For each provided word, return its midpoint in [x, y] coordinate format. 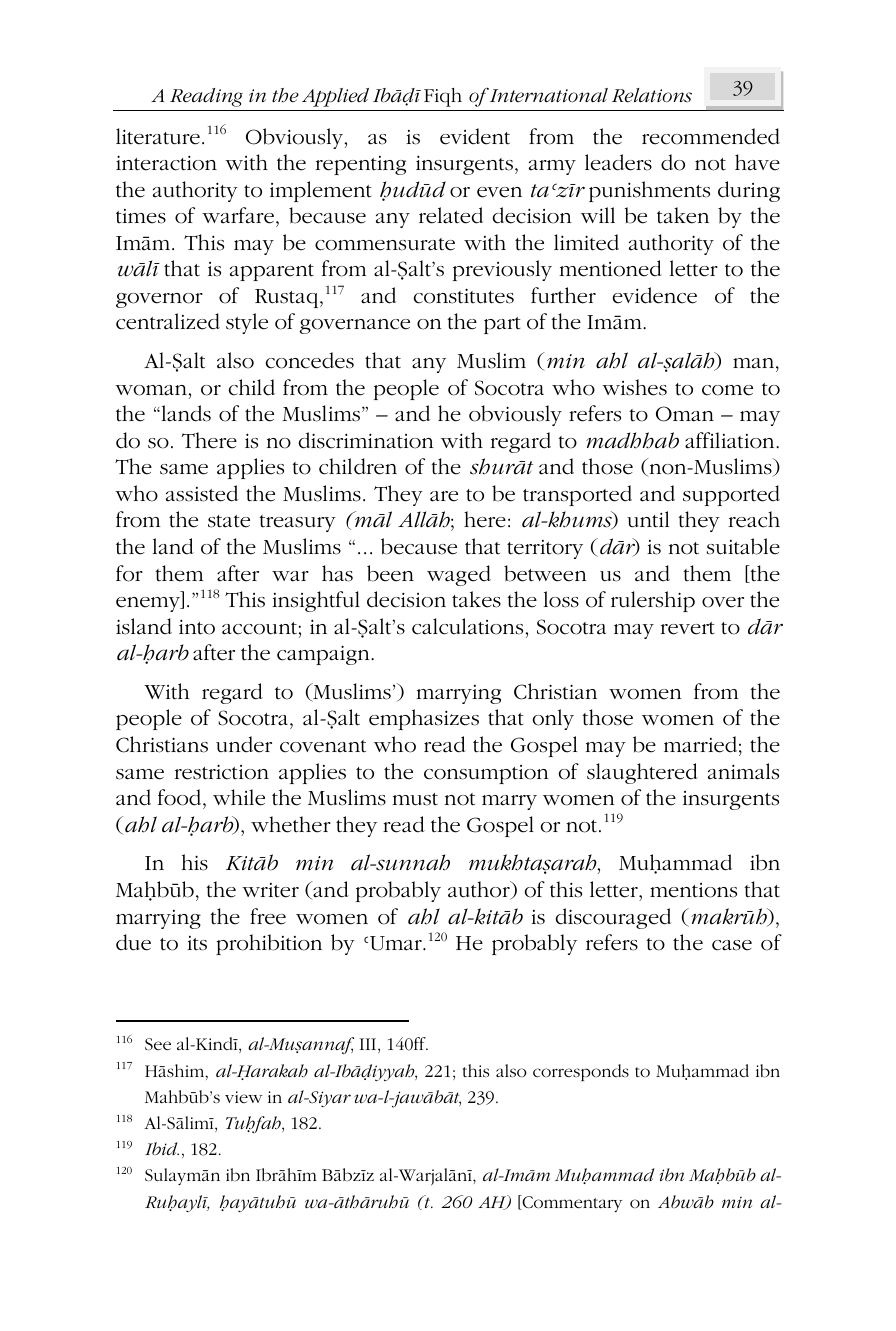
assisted [202, 493]
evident [475, 136]
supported [731, 495]
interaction [166, 163]
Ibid [162, 1148]
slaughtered [642, 773]
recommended [711, 136]
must [415, 799]
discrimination [366, 440]
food [181, 797]
